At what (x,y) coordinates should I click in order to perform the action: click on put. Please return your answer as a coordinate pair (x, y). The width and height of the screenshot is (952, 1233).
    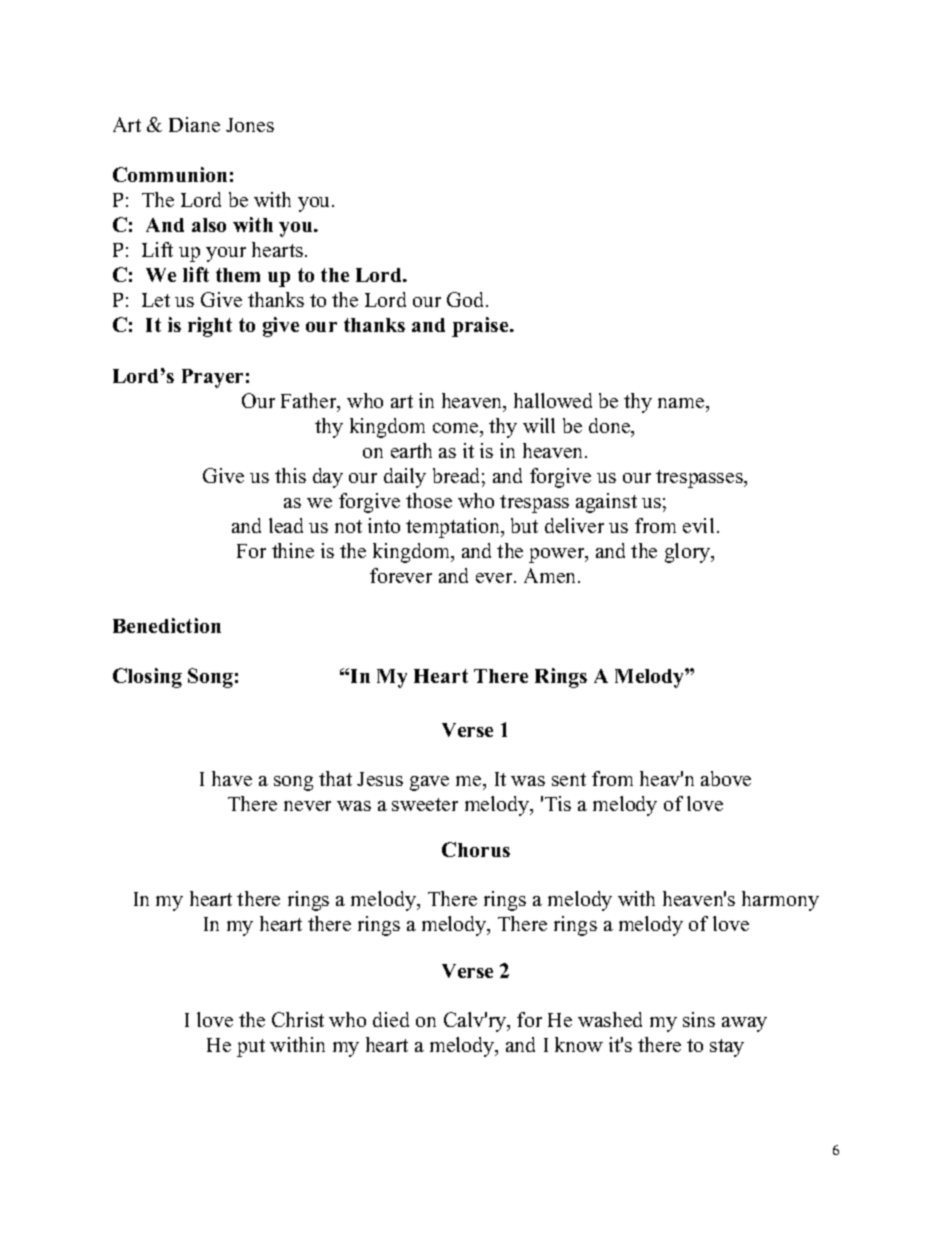
    Looking at the image, I should click on (251, 1048).
